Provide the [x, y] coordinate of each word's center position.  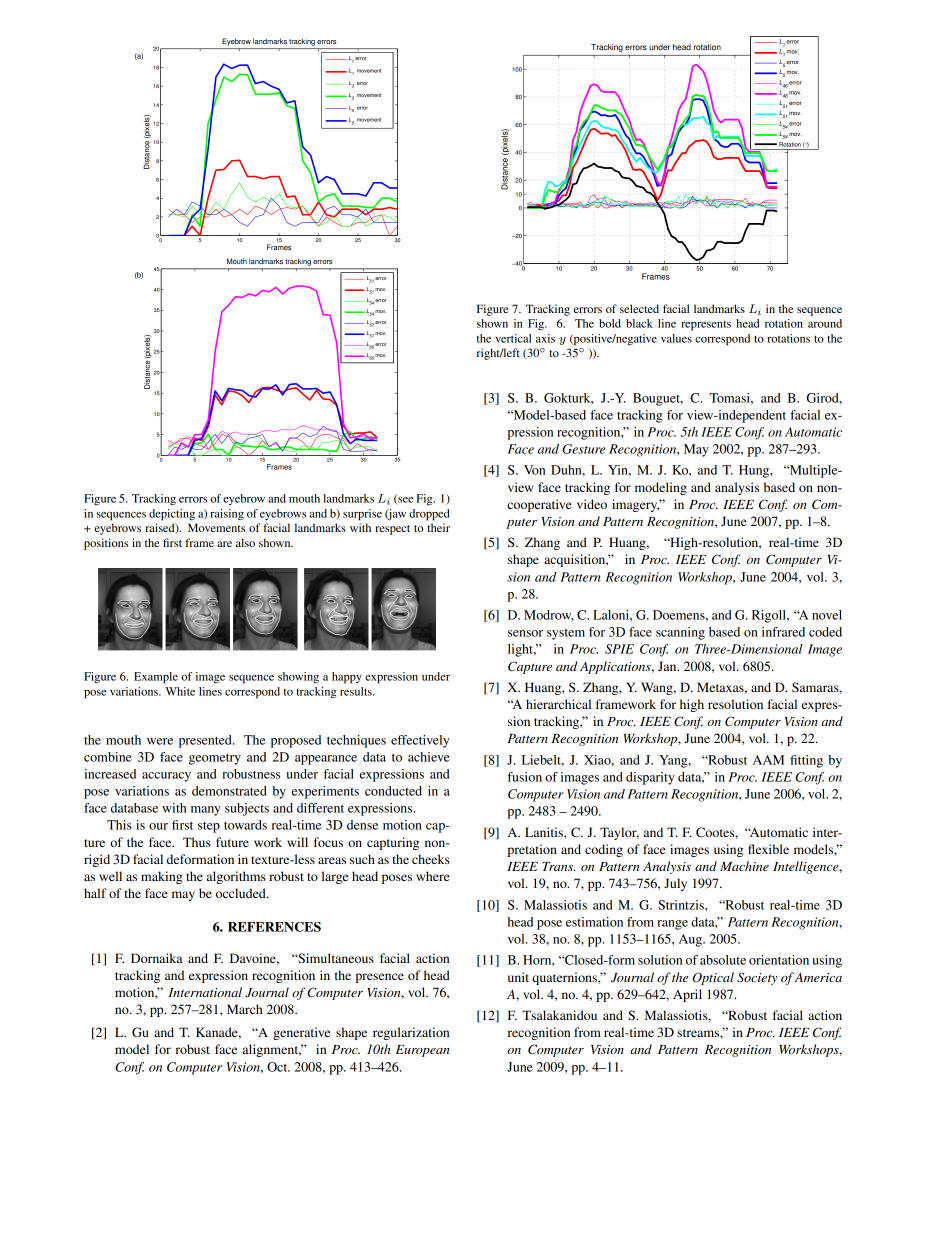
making [162, 877]
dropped [429, 515]
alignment [272, 1050]
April [687, 995]
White [180, 691]
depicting [172, 515]
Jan [668, 666]
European [422, 1051]
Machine [744, 866]
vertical [513, 338]
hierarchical [558, 704]
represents [706, 326]
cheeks [431, 859]
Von [534, 470]
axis [545, 338]
